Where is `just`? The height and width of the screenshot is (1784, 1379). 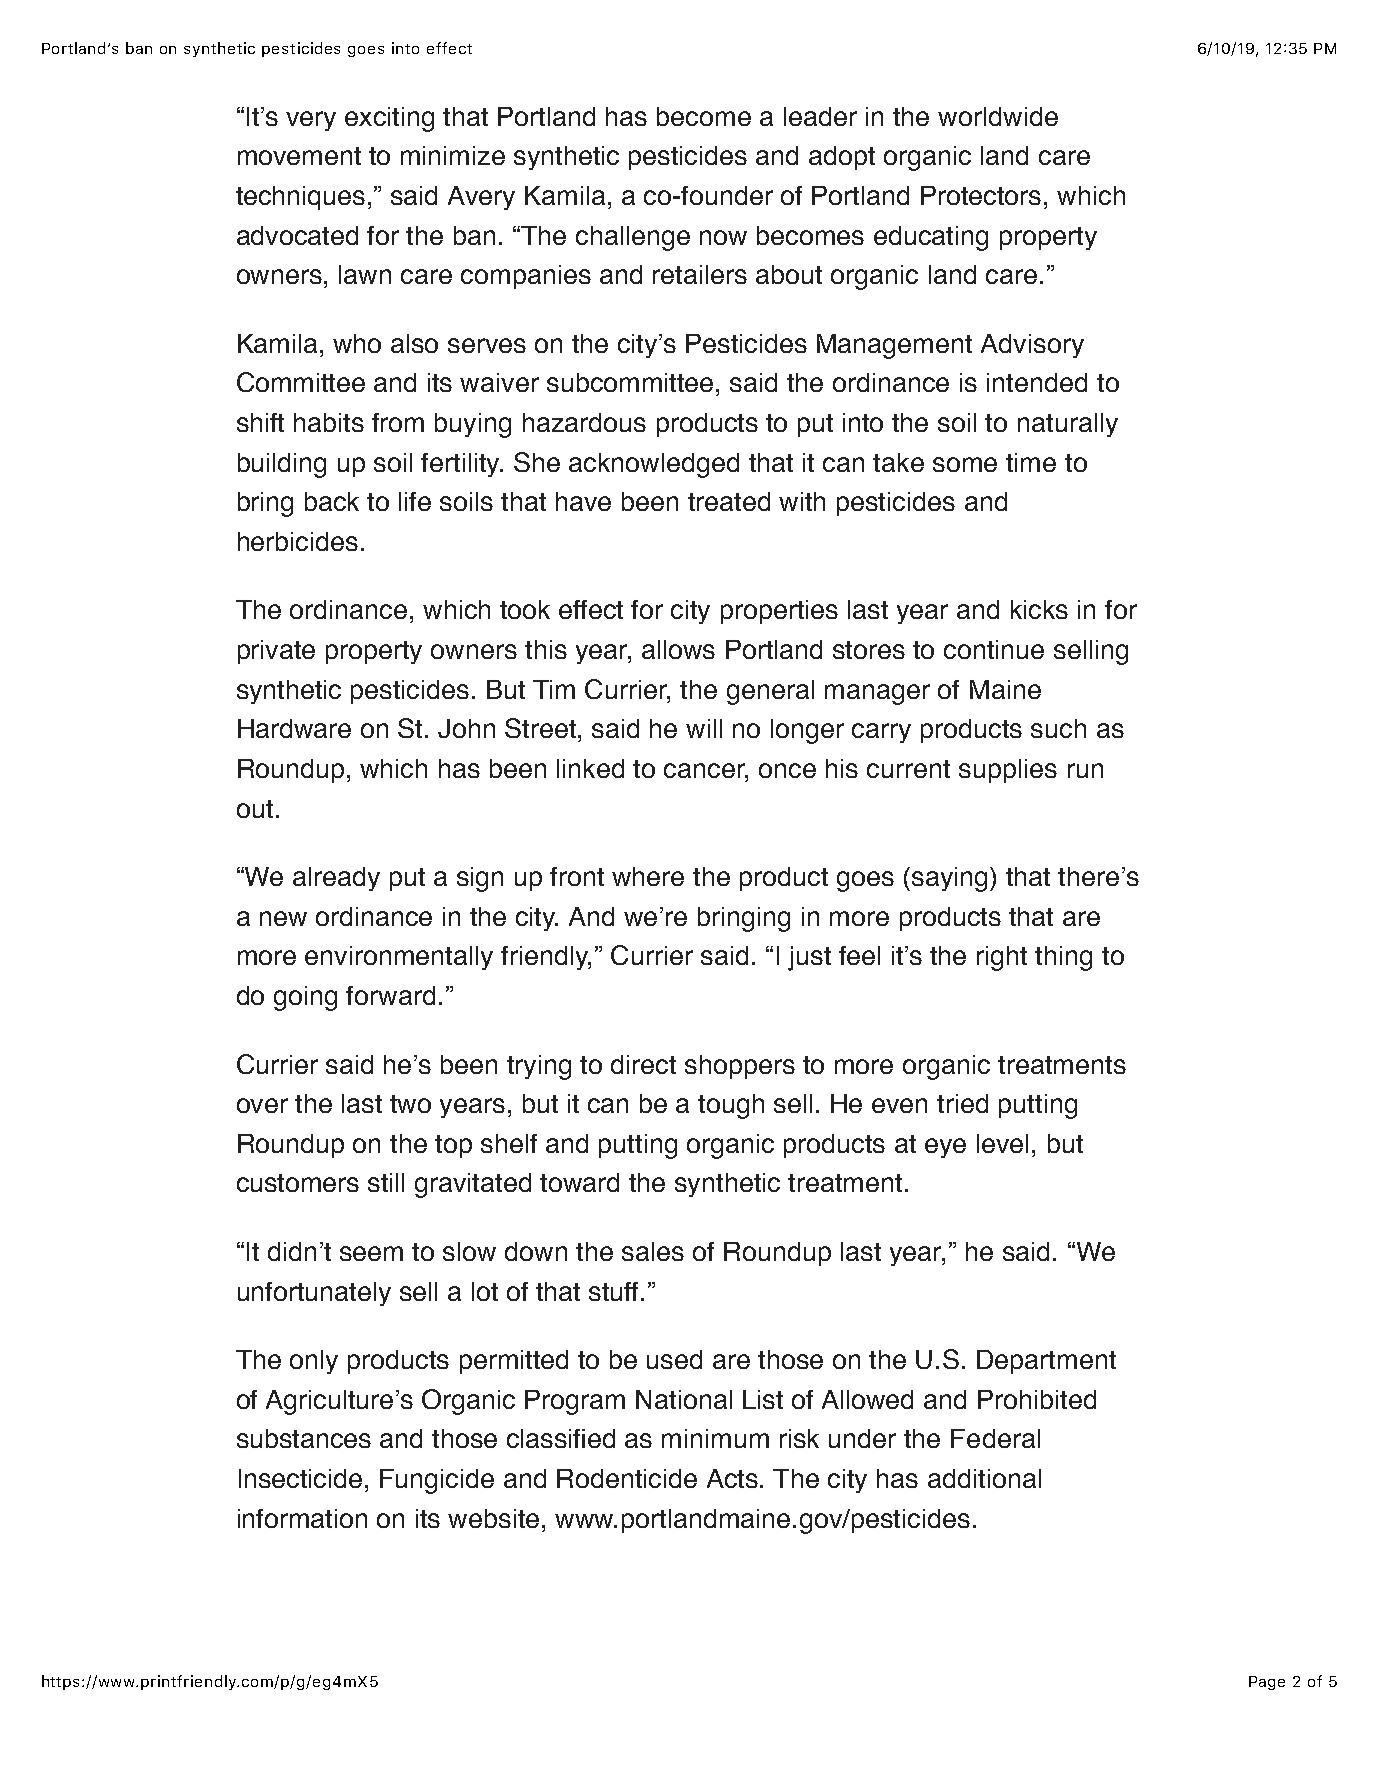 just is located at coordinates (809, 958).
